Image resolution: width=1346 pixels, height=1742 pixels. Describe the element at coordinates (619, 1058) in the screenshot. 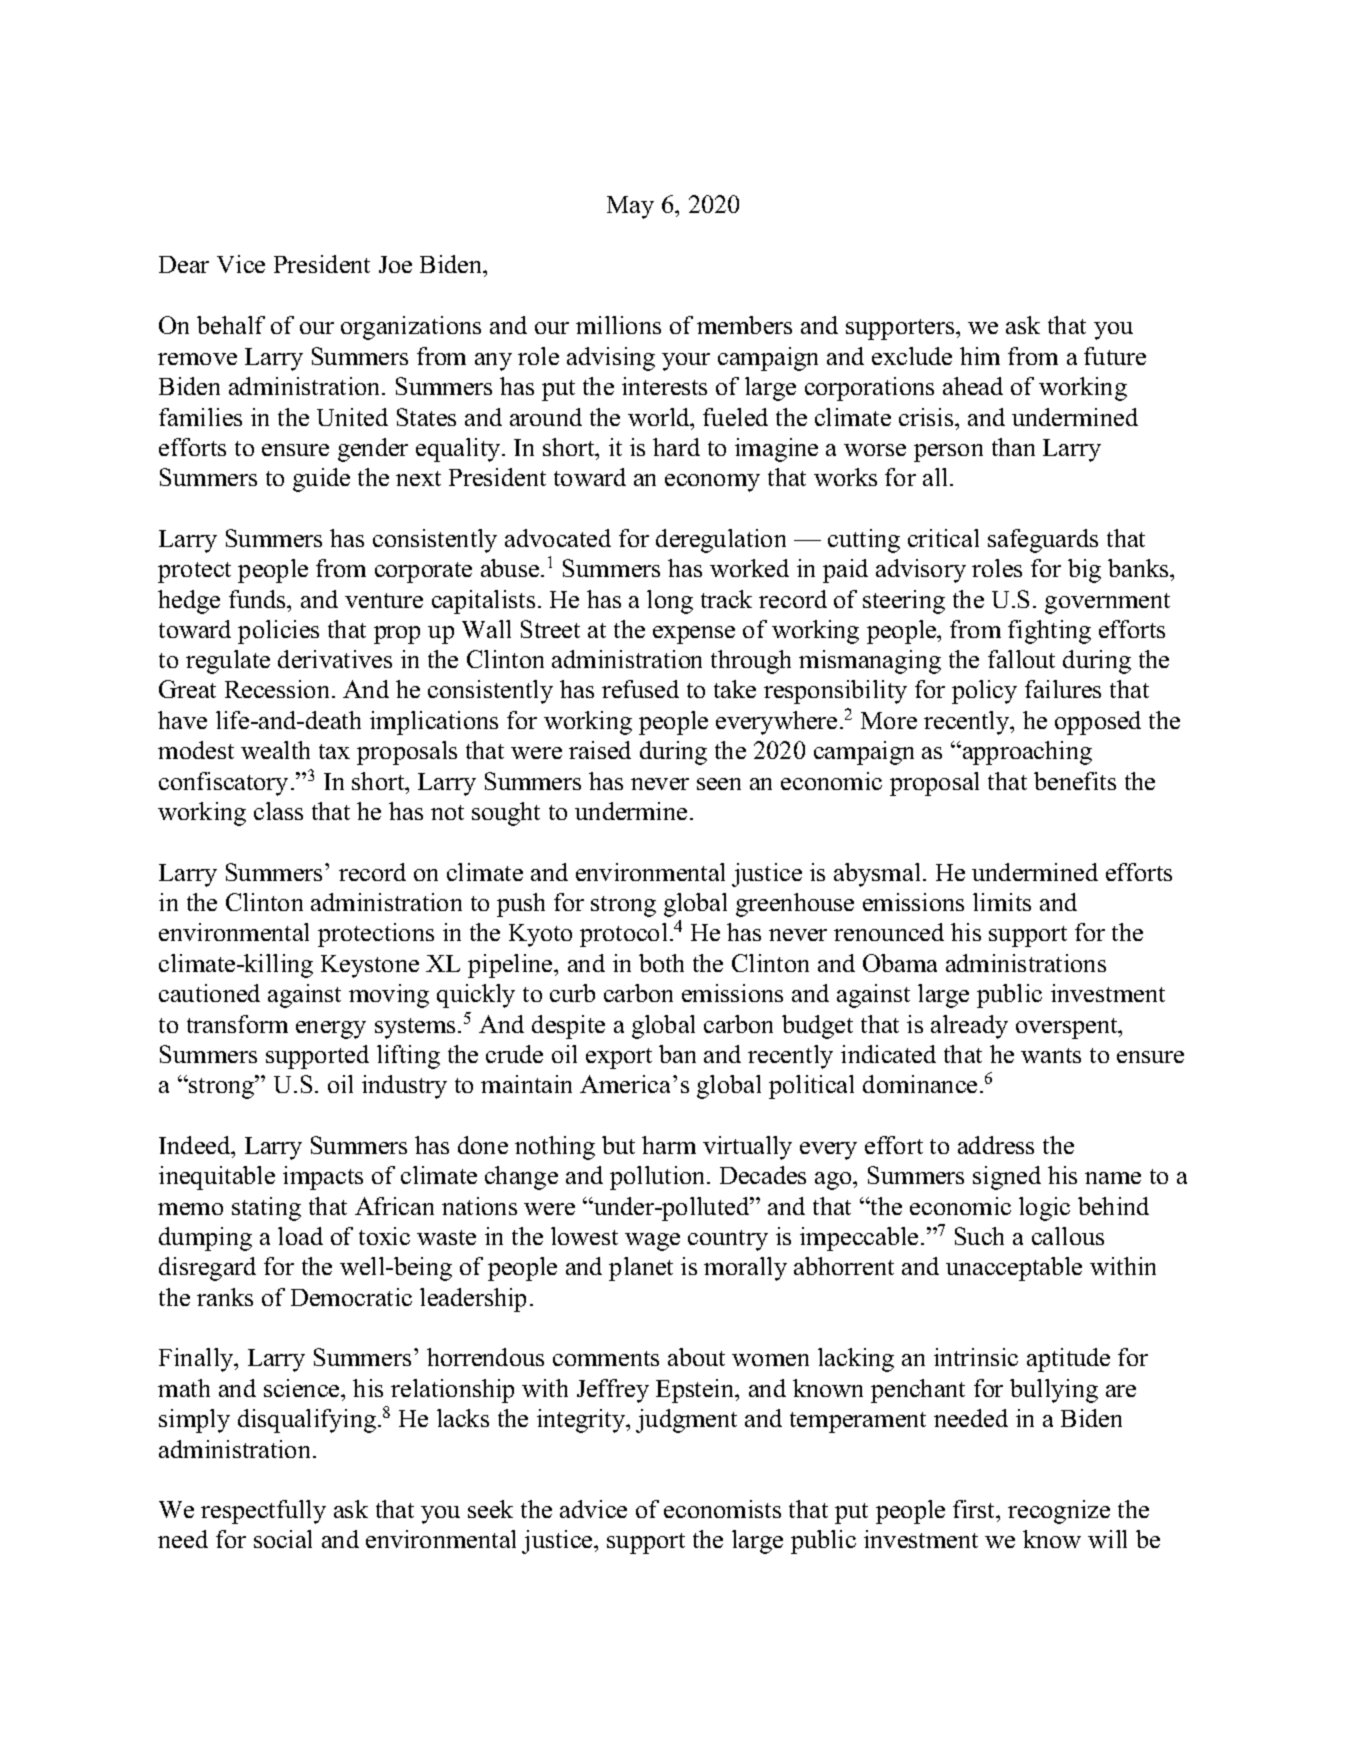

I see `export` at that location.
